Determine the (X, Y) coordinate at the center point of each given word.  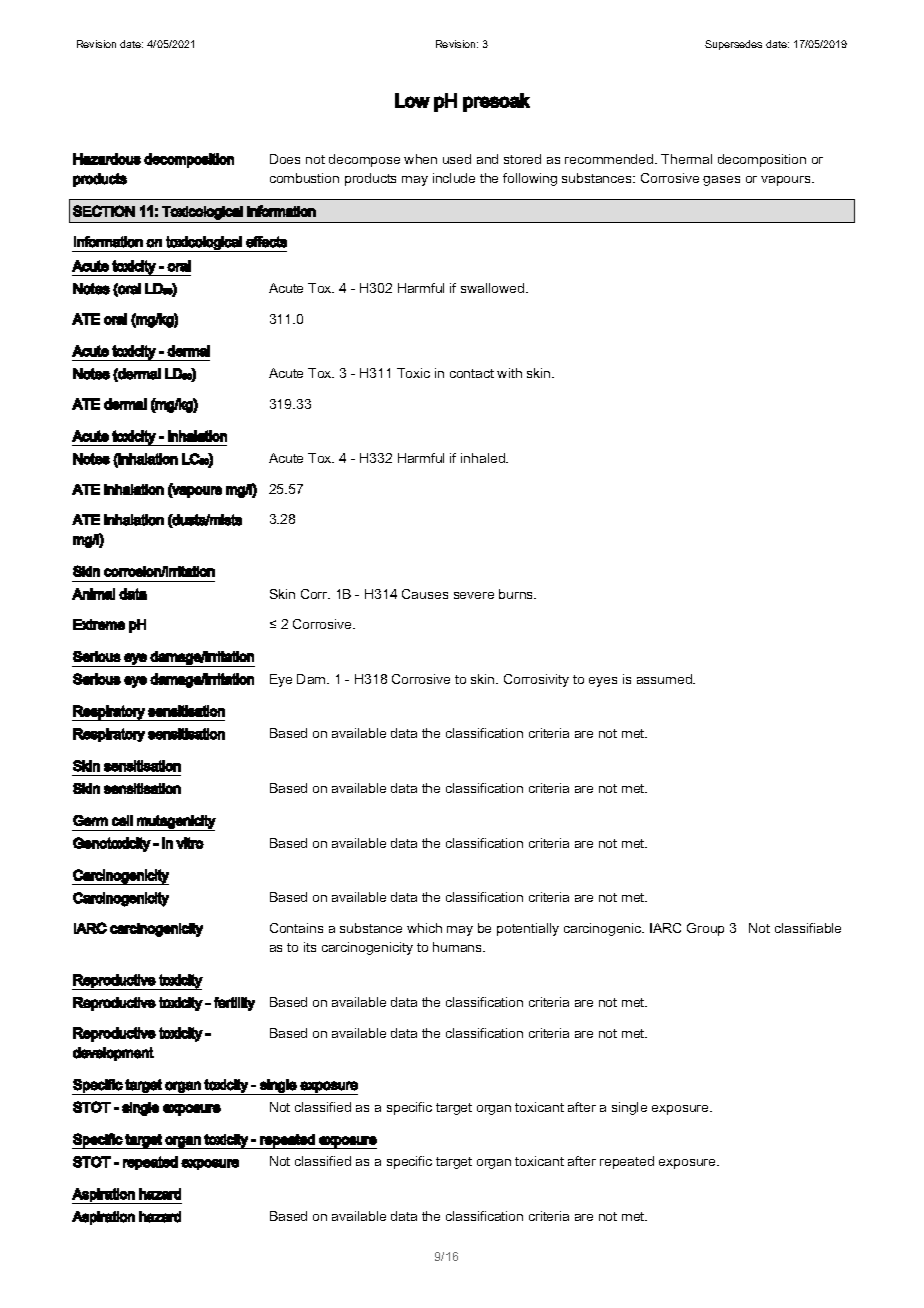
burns (517, 594)
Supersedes (733, 45)
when (420, 159)
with (509, 373)
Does (285, 159)
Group (705, 929)
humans (458, 947)
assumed (665, 679)
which (424, 928)
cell (122, 820)
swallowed (494, 288)
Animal (93, 594)
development (113, 1054)
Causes (425, 594)
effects (266, 242)
